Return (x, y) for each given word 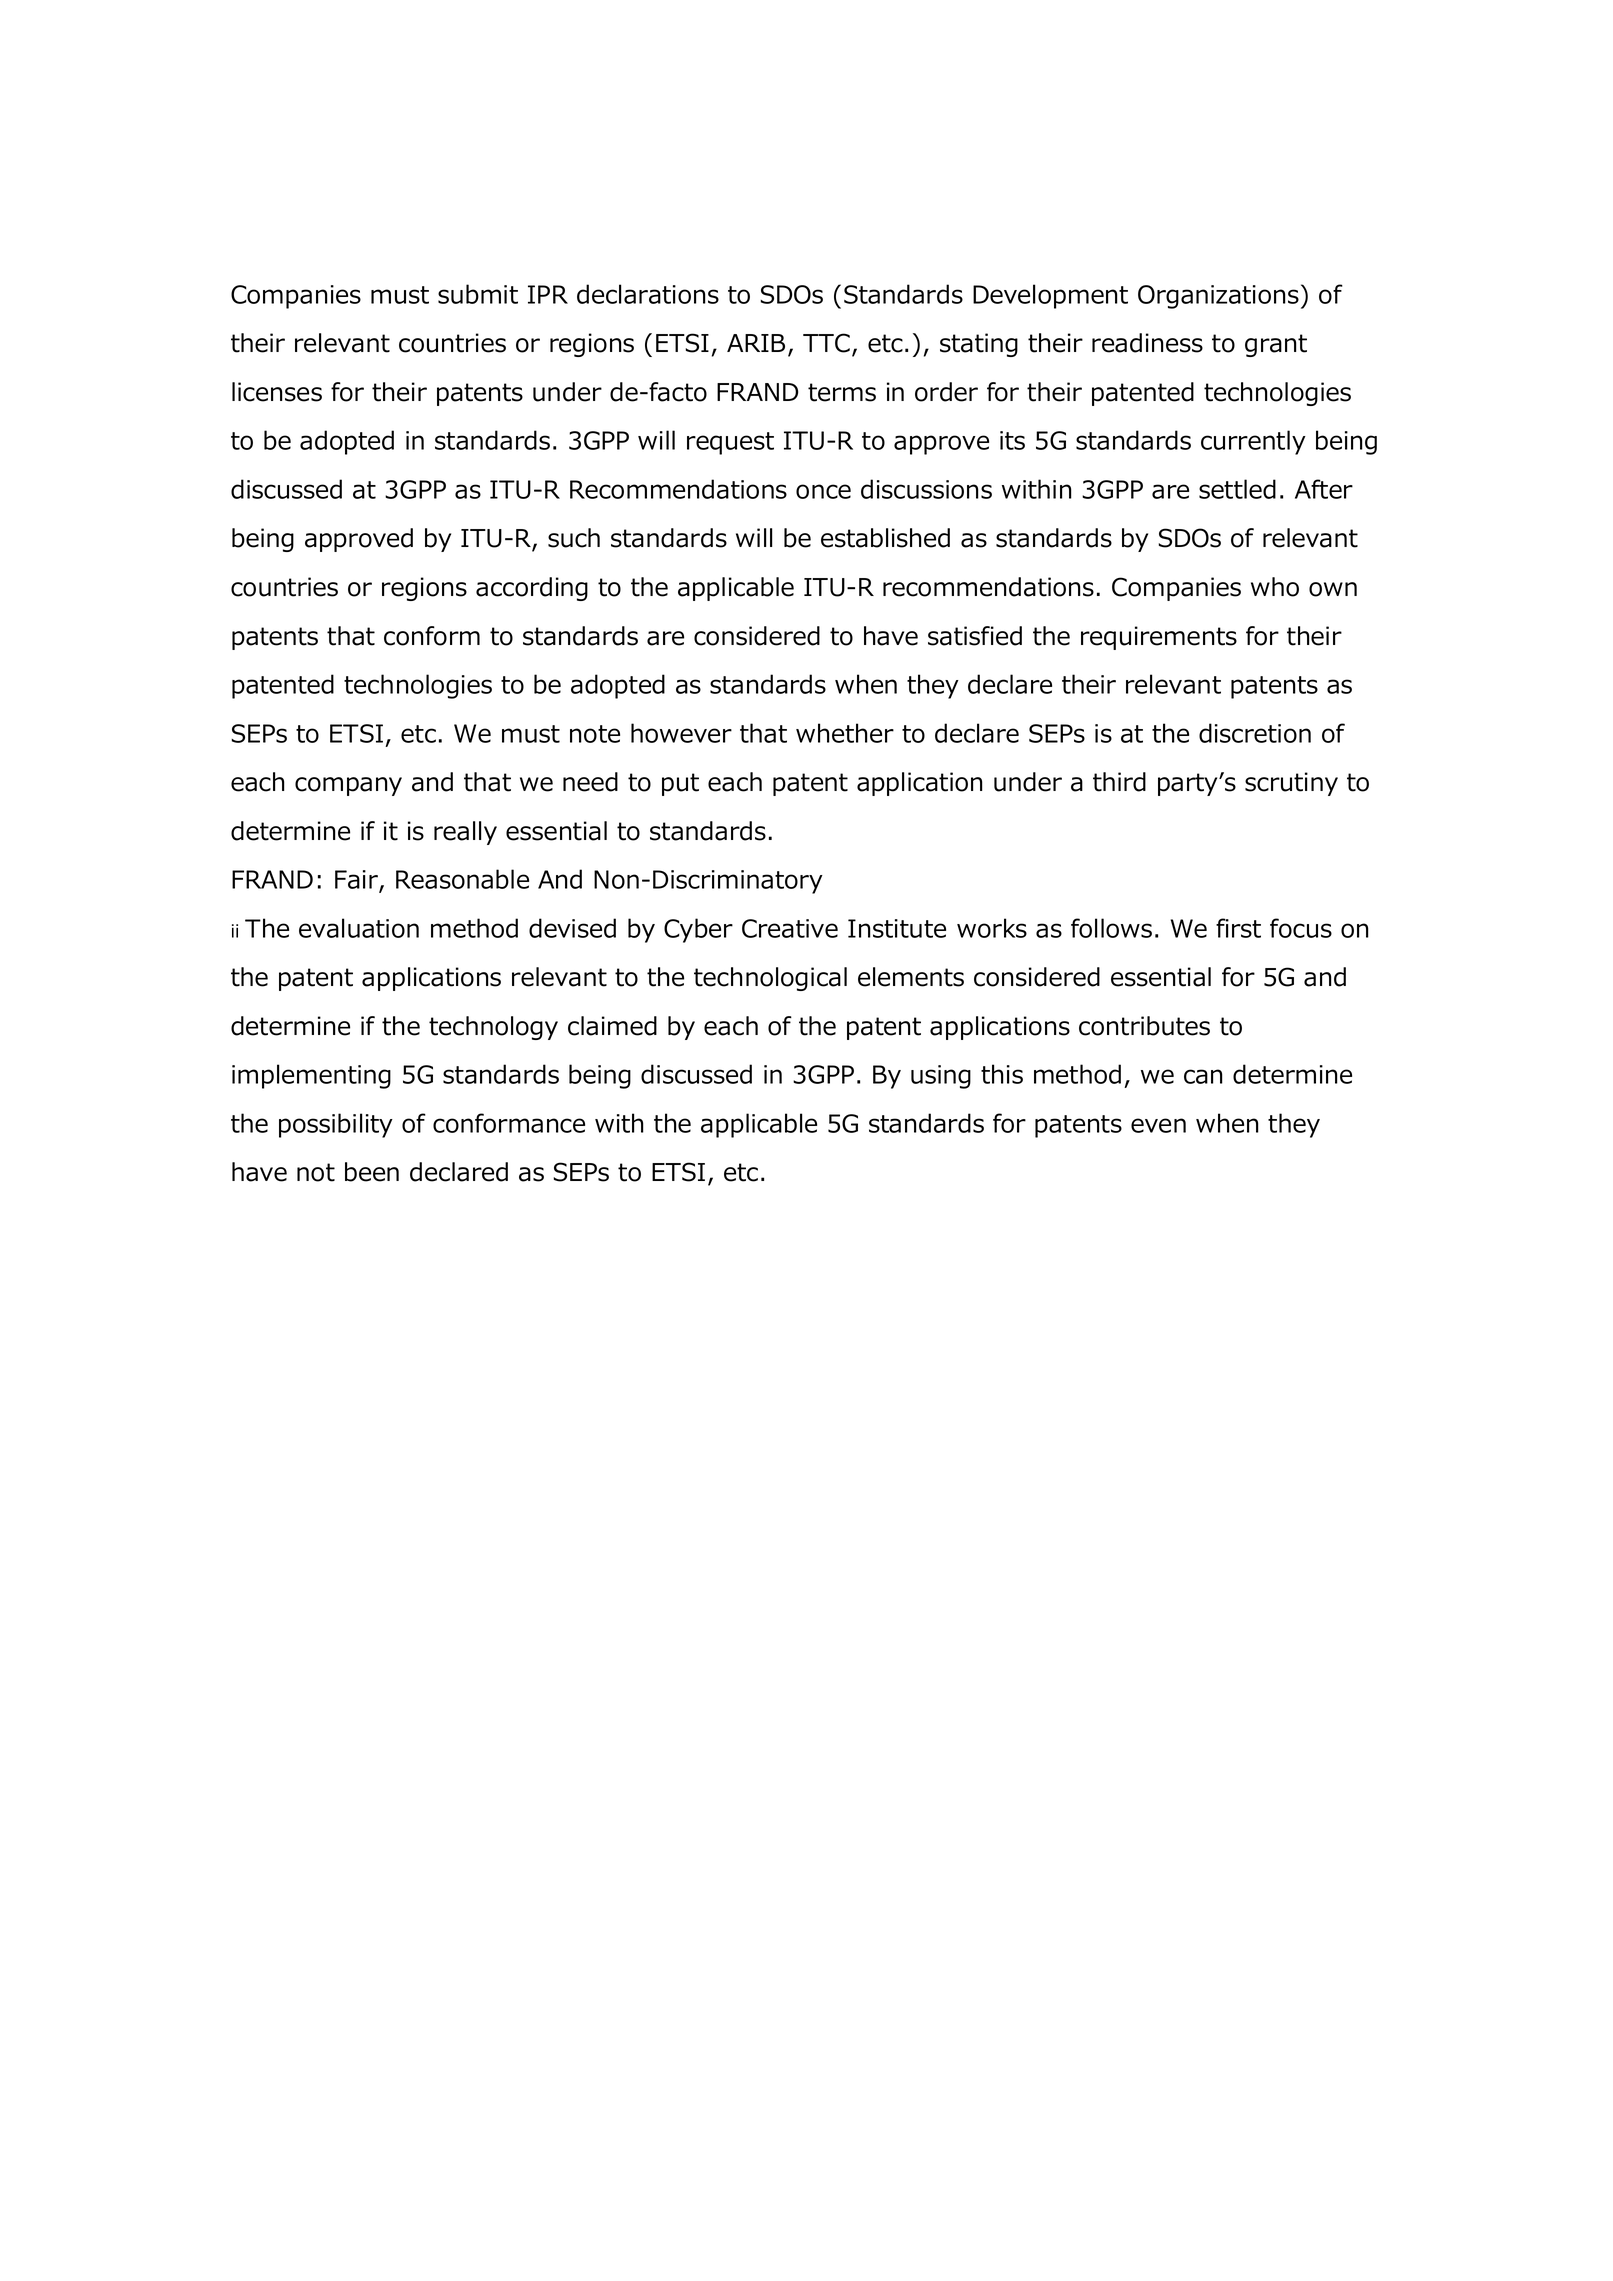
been (372, 1172)
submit (478, 294)
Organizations (1218, 297)
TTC (826, 343)
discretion (1255, 733)
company (348, 786)
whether (845, 733)
